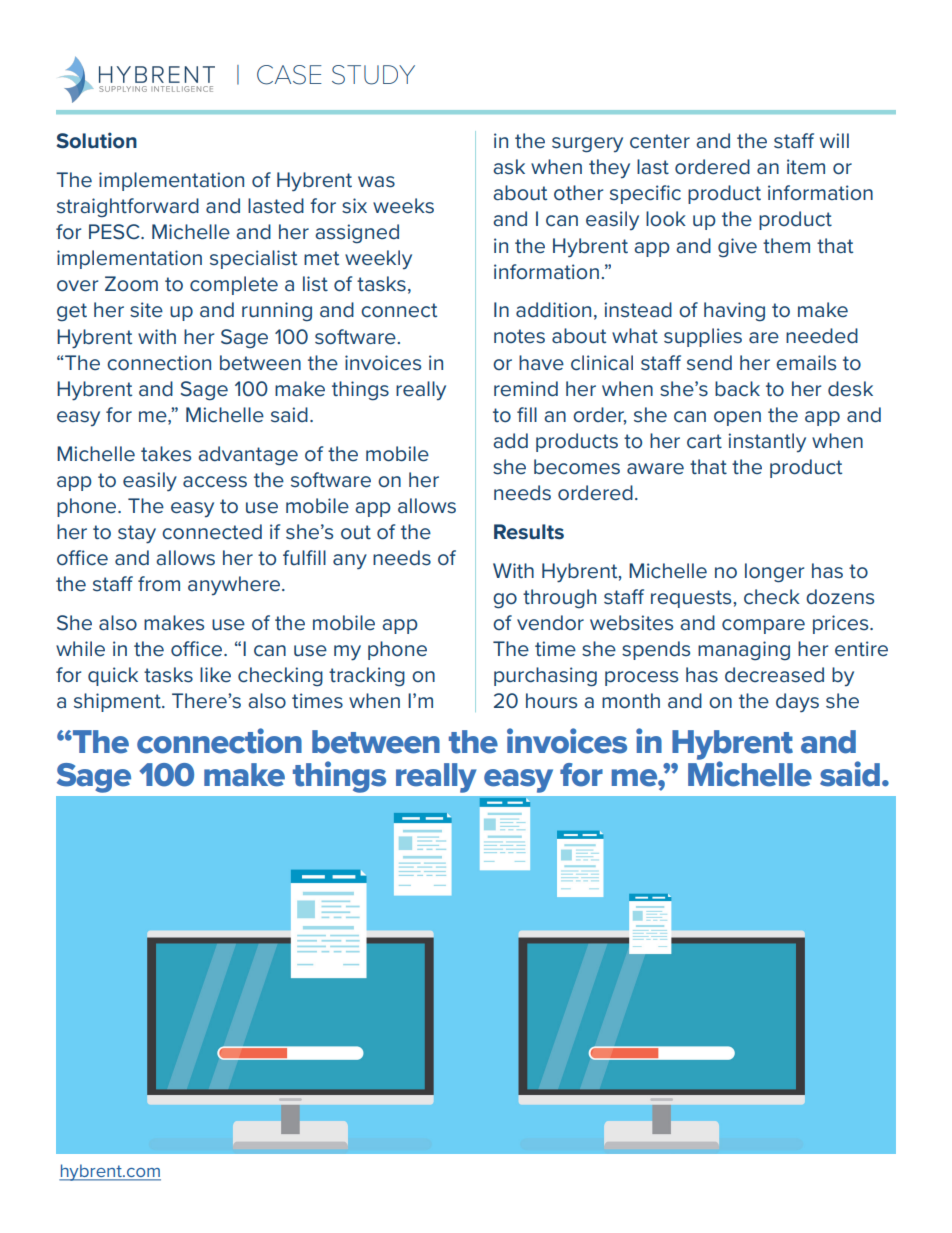 The width and height of the screenshot is (952, 1233). What do you see at coordinates (834, 140) in the screenshot?
I see `will` at bounding box center [834, 140].
